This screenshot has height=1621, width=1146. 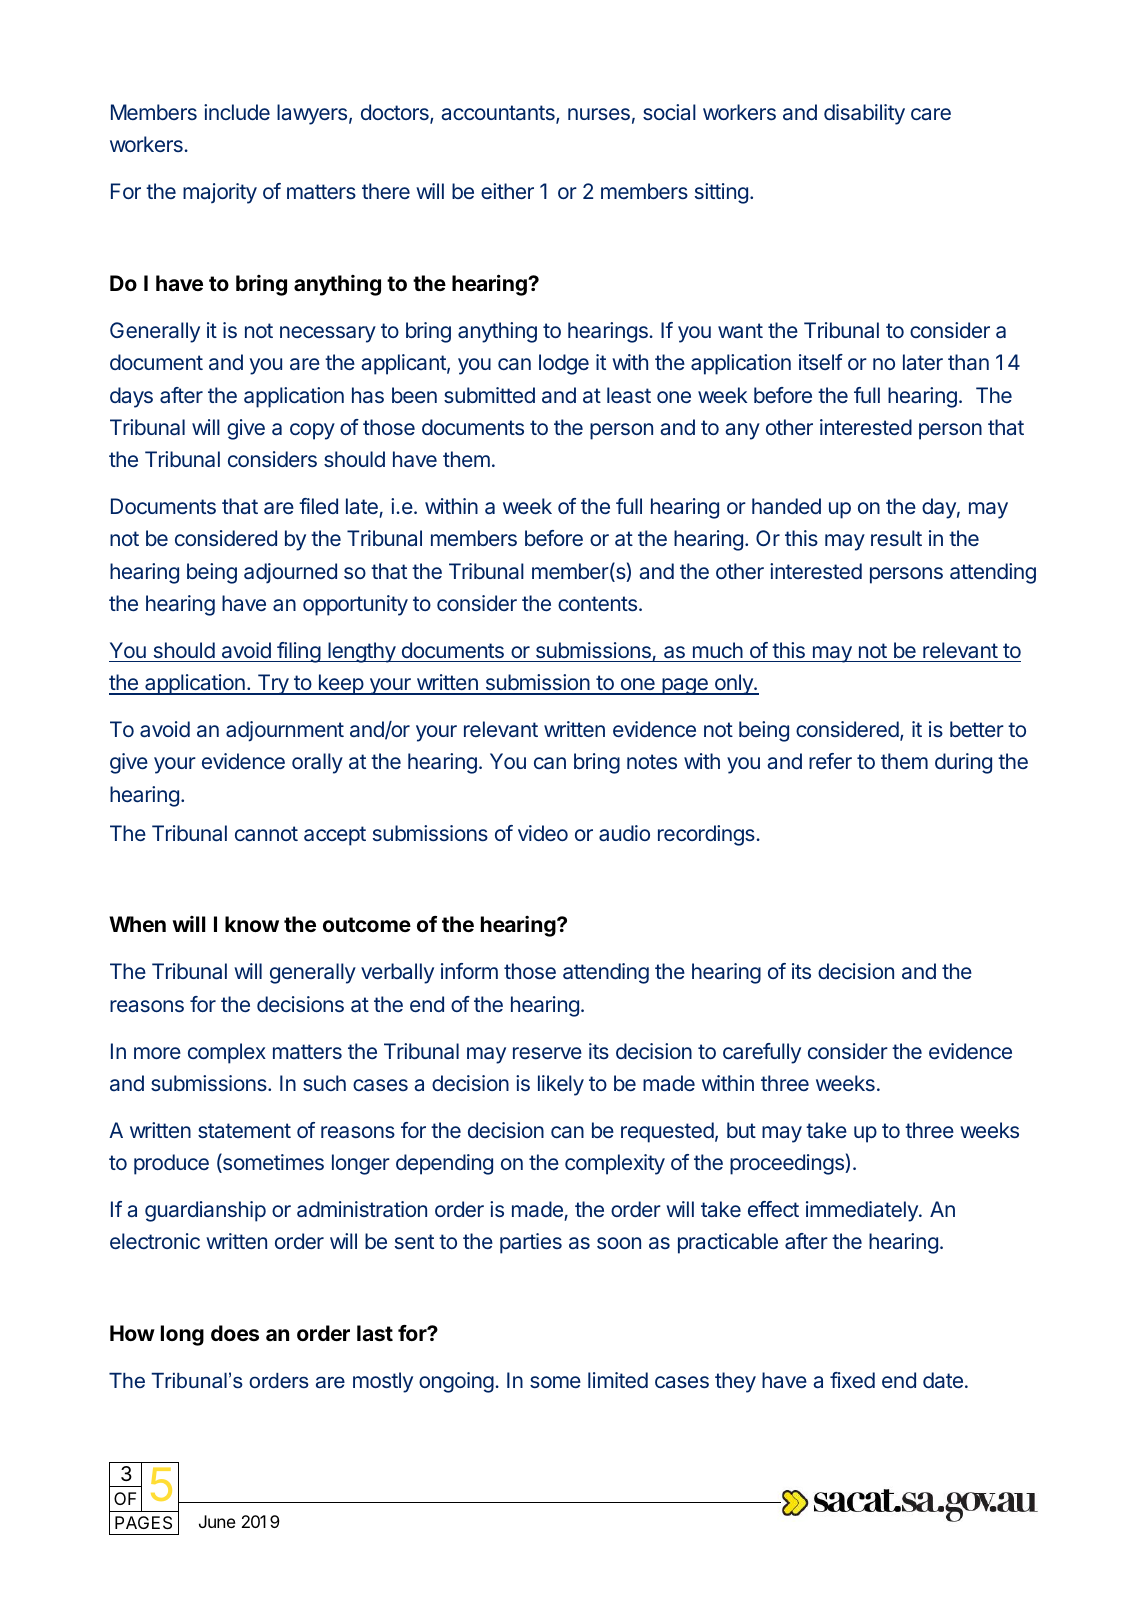 What do you see at coordinates (217, 1521) in the screenshot?
I see `June` at bounding box center [217, 1521].
